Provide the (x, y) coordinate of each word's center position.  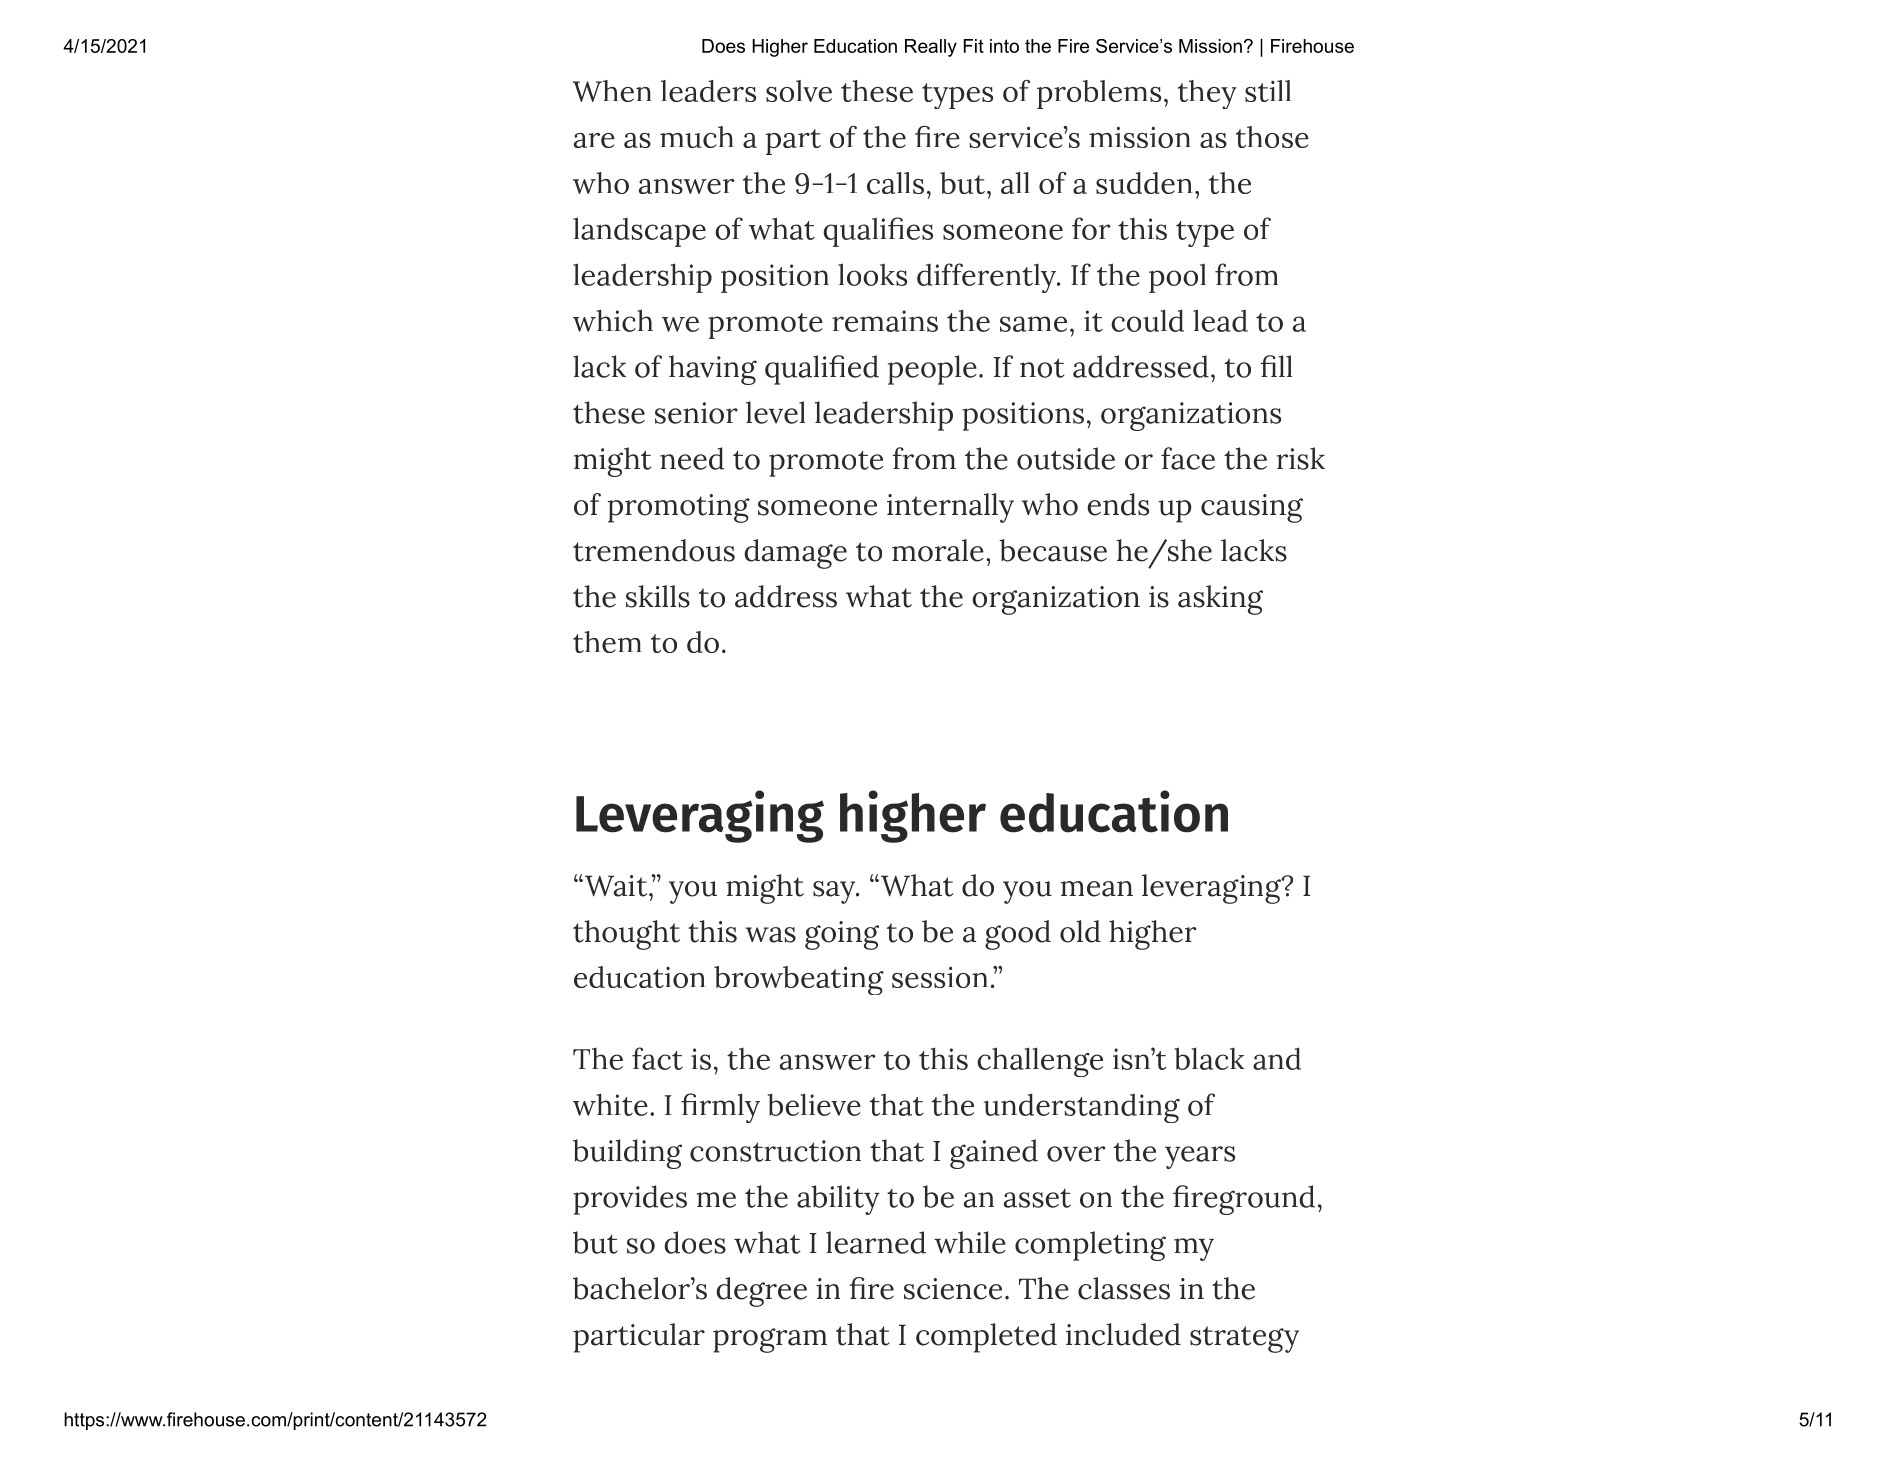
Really (931, 48)
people (932, 370)
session (940, 977)
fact (657, 1058)
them (607, 642)
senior (696, 413)
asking (1220, 600)
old (1080, 931)
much (697, 137)
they (1207, 94)
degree (761, 1292)
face (1188, 458)
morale (938, 550)
